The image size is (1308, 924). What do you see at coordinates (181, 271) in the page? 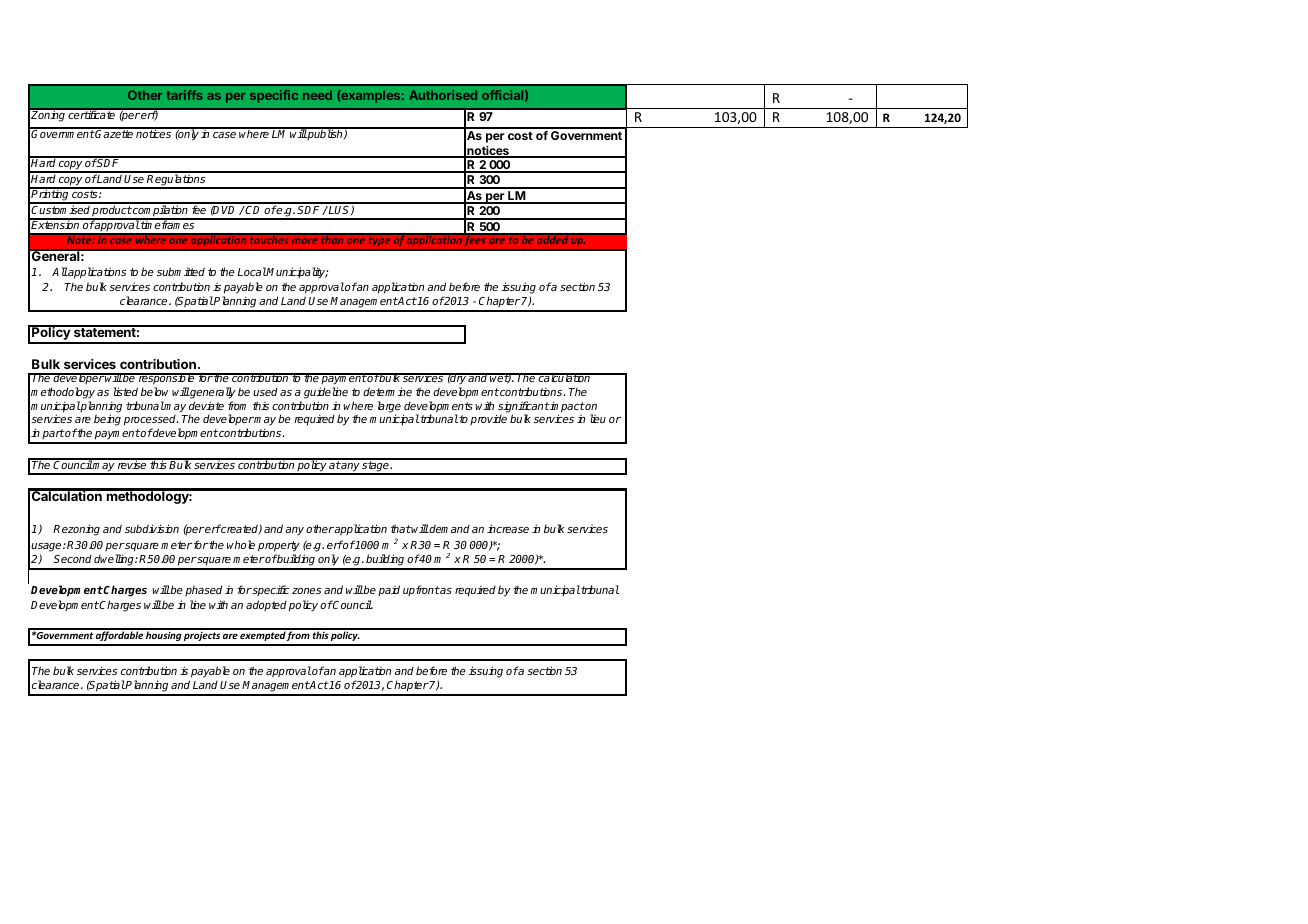
I see `submitted` at bounding box center [181, 271].
